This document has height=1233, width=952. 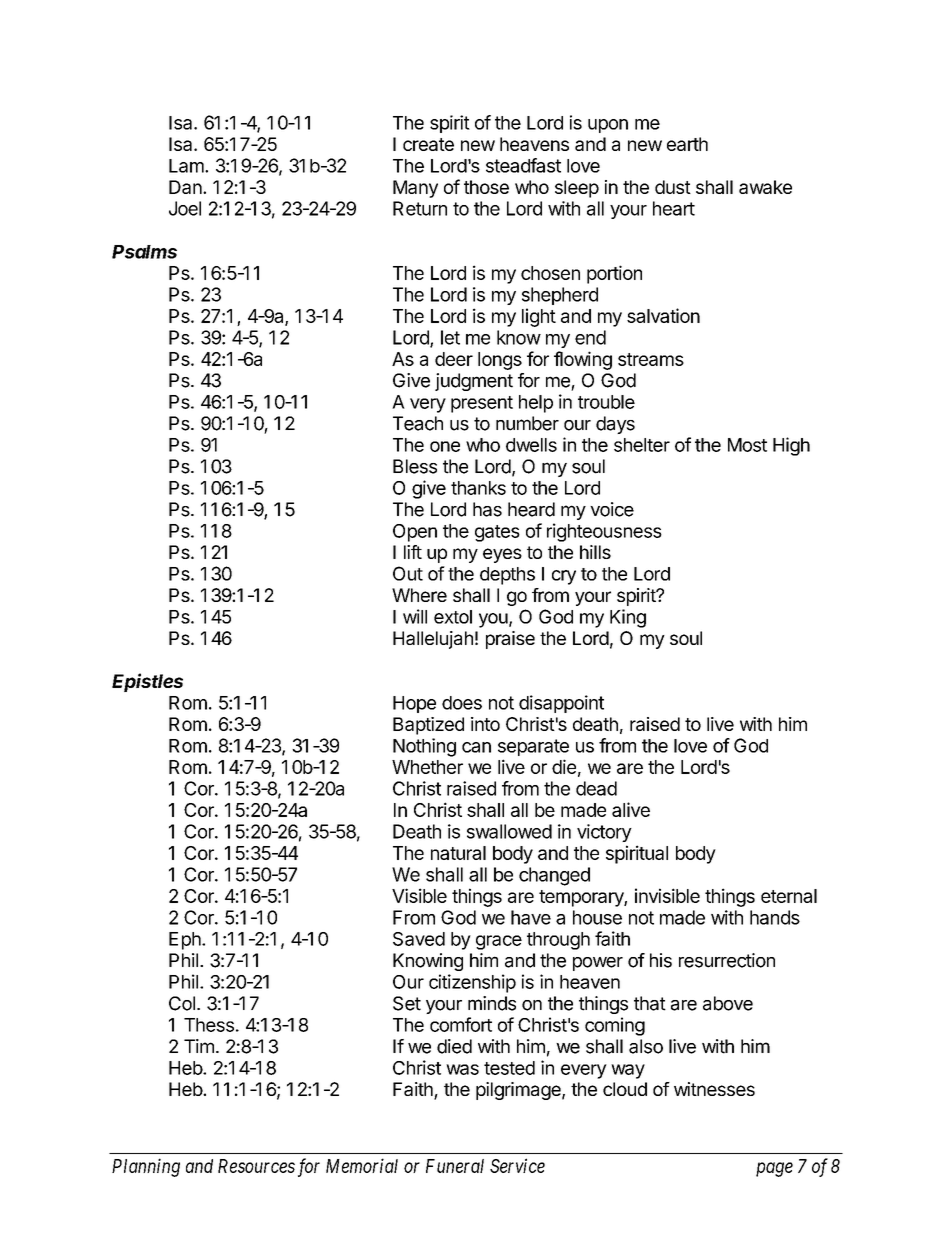 What do you see at coordinates (687, 144) in the document?
I see `earth` at bounding box center [687, 144].
